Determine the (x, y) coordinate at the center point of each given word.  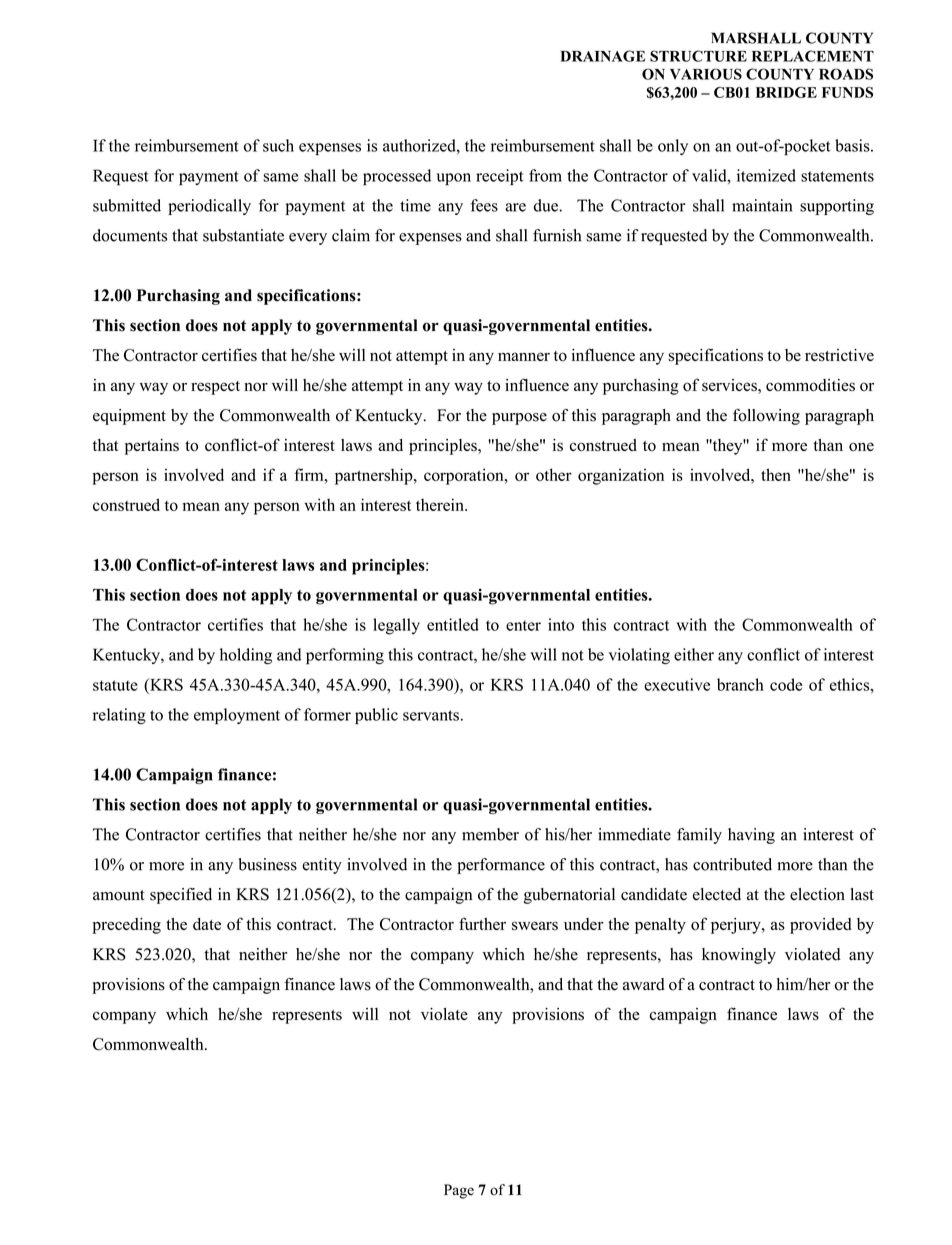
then (776, 474)
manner (524, 356)
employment (237, 716)
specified (181, 896)
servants (431, 715)
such (278, 145)
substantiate (243, 235)
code (786, 684)
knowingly (739, 956)
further (482, 923)
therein (441, 504)
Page (459, 1191)
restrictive (839, 355)
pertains (152, 447)
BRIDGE (786, 92)
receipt (499, 177)
